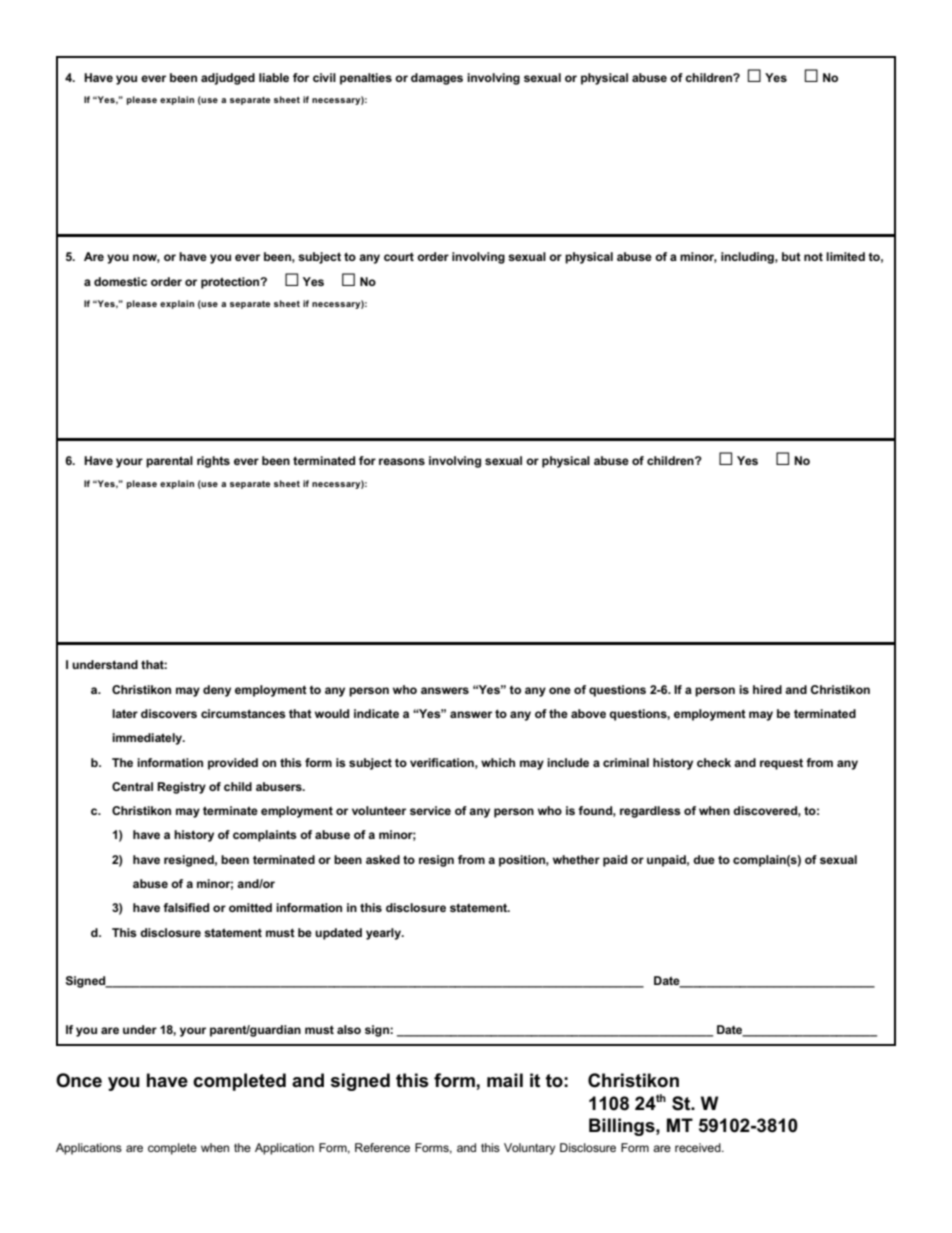 Image resolution: width=952 pixels, height=1233 pixels. What do you see at coordinates (383, 859) in the screenshot?
I see `asked` at bounding box center [383, 859].
